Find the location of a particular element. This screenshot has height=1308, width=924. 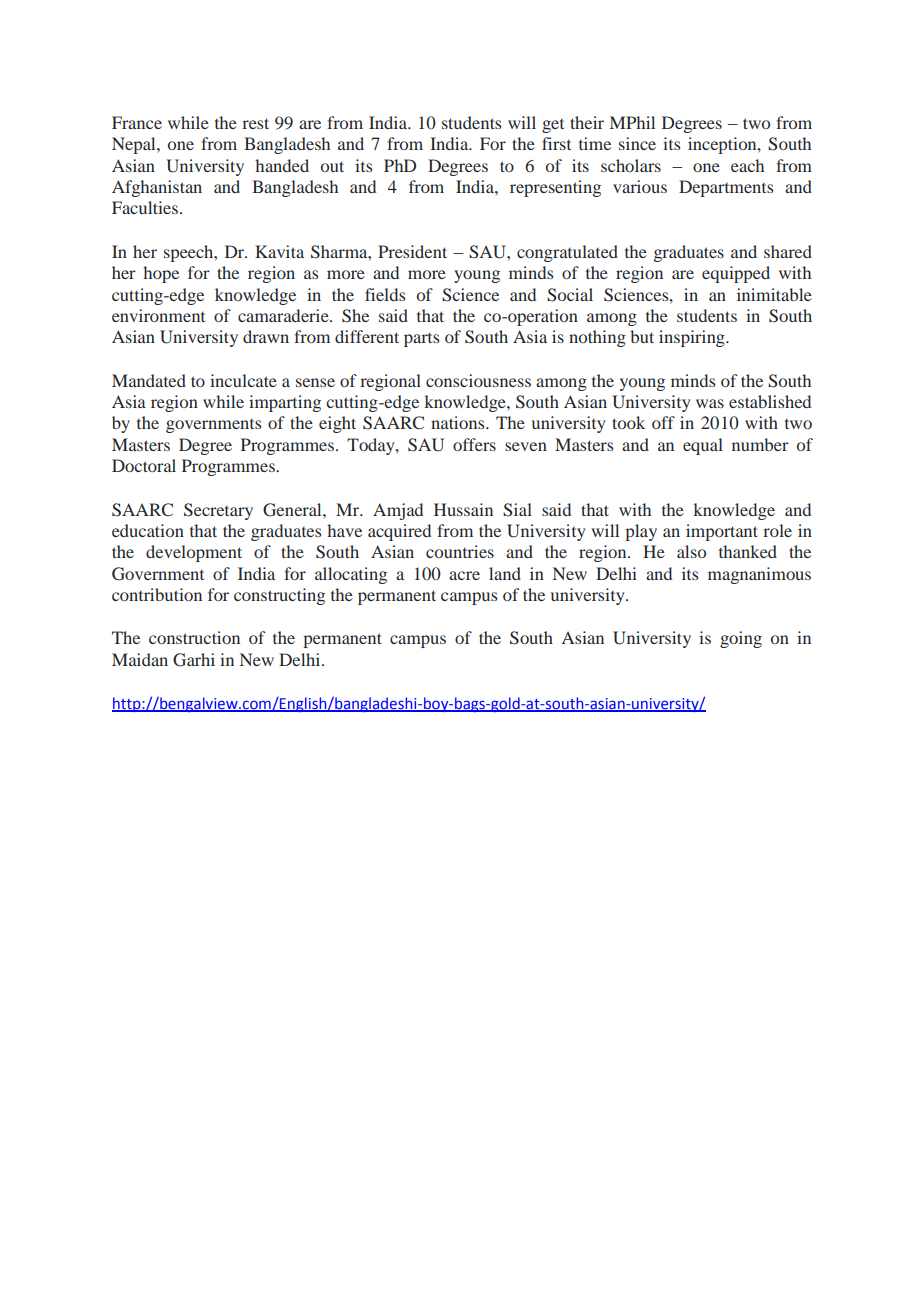

hope is located at coordinates (161, 274).
